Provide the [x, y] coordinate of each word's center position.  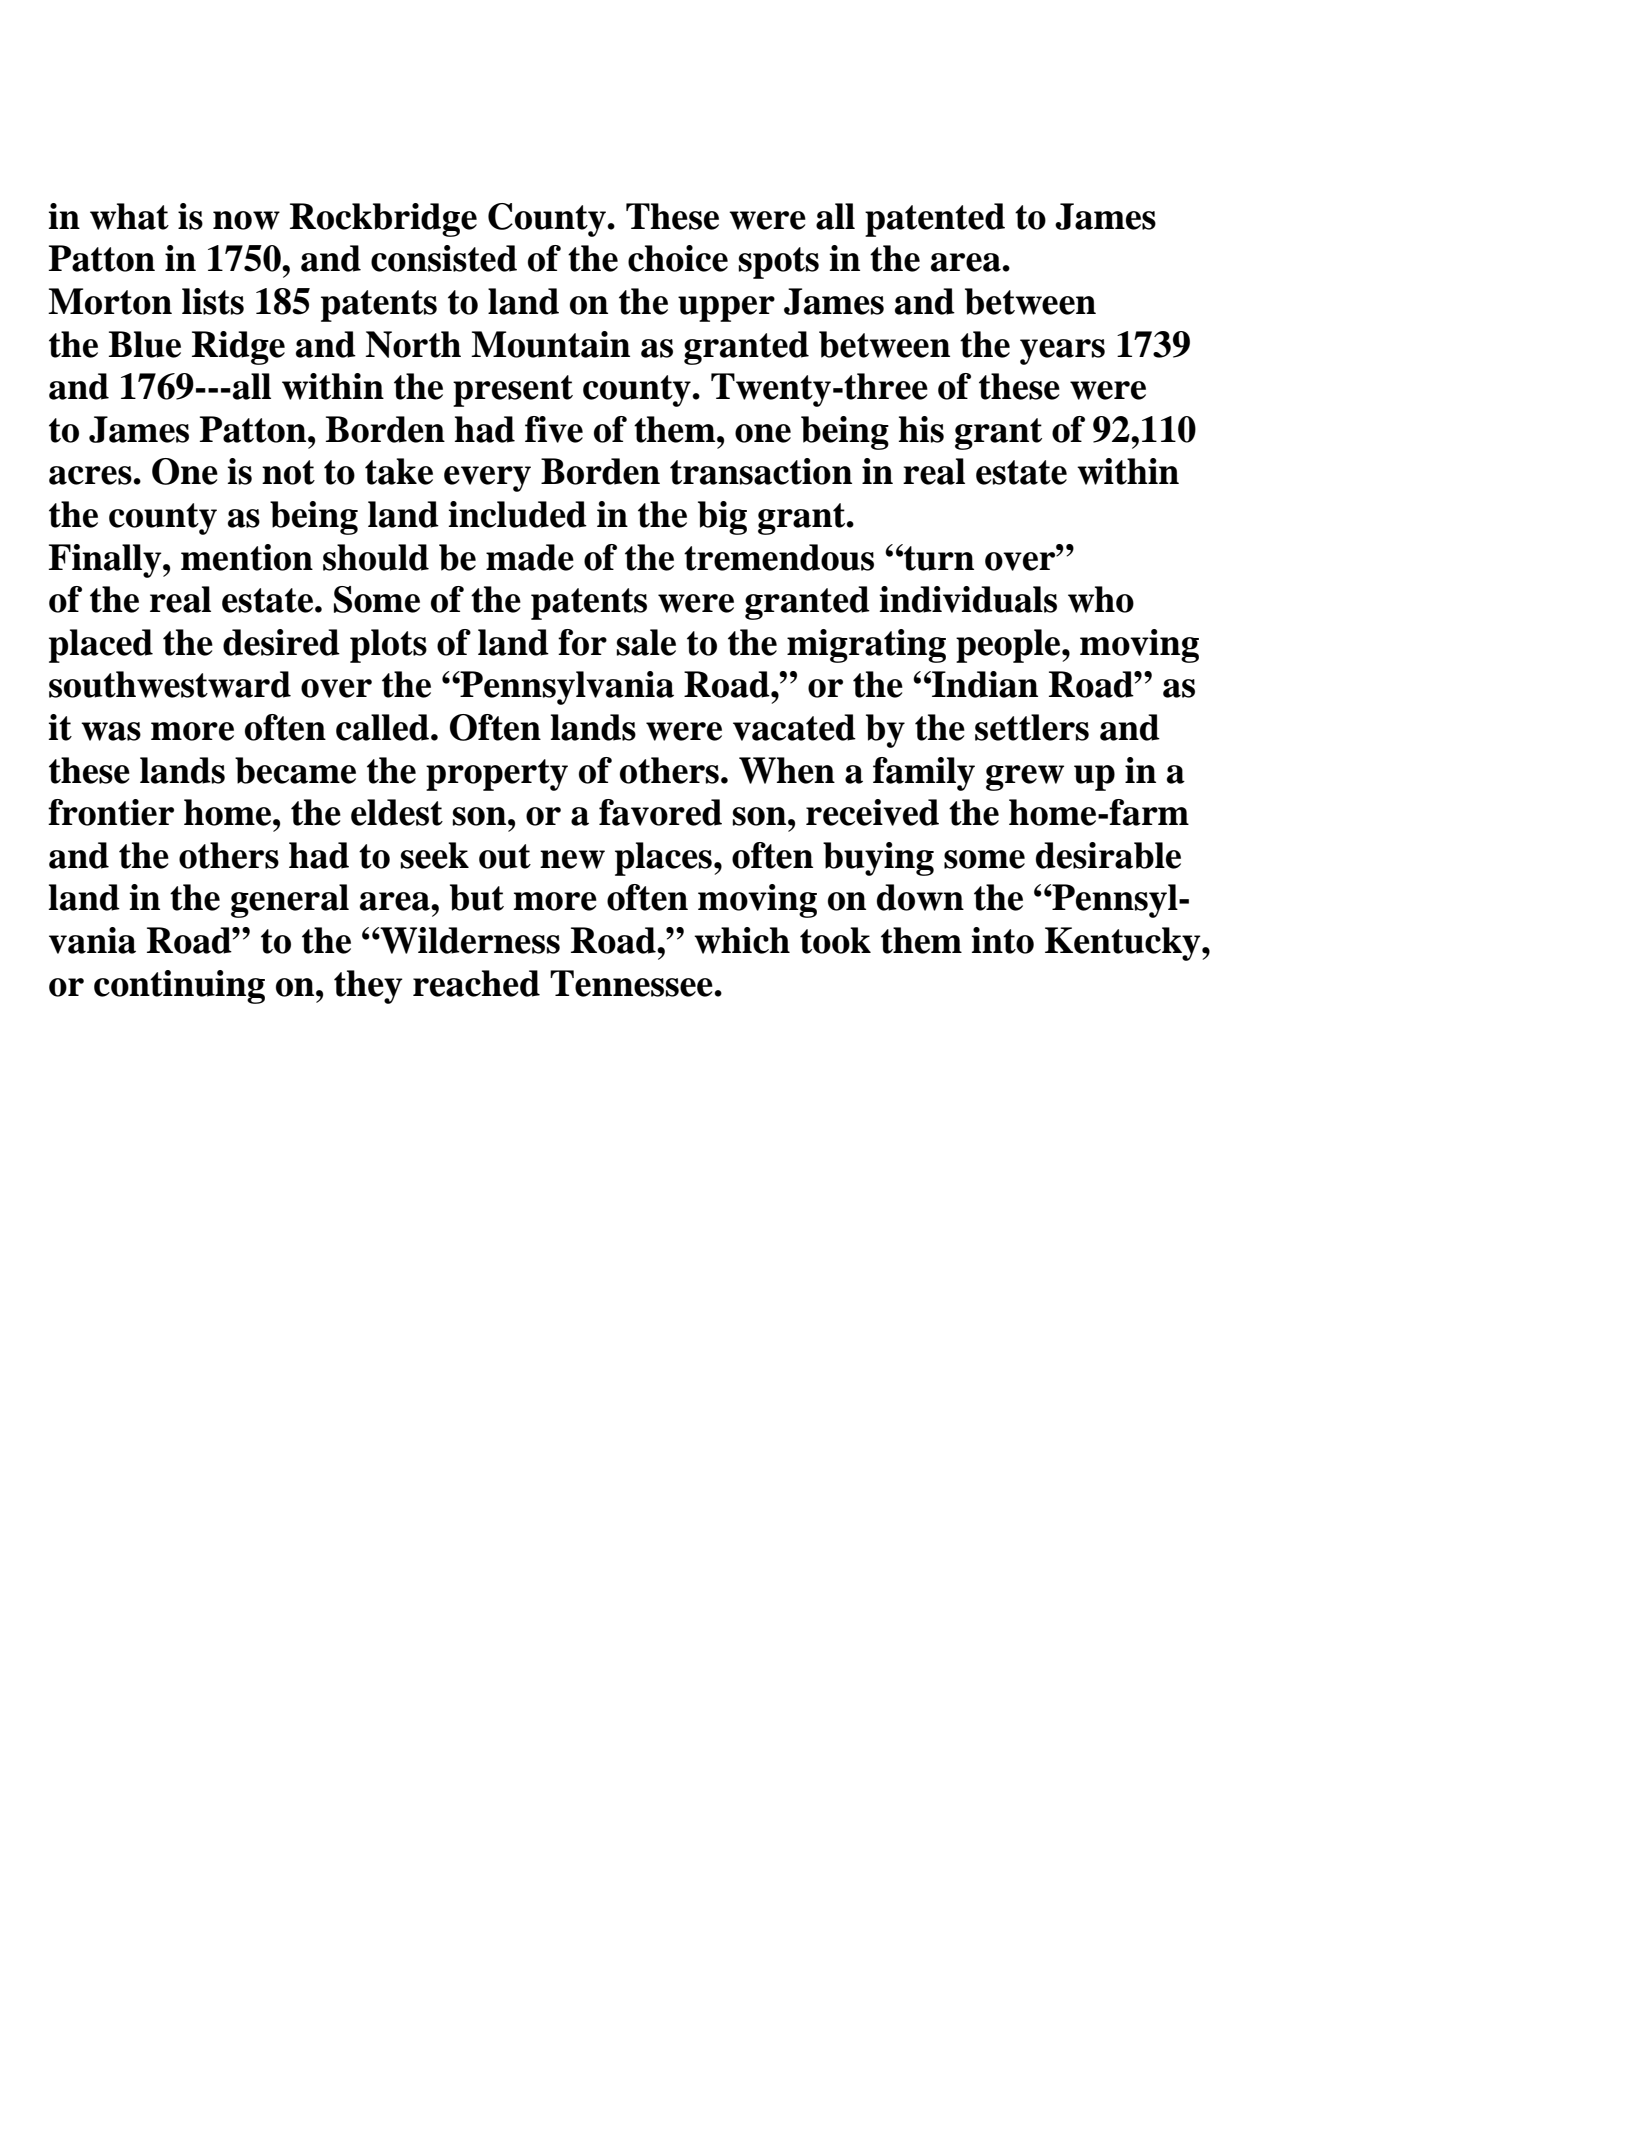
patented [935, 220]
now [246, 220]
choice [678, 258]
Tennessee [632, 983]
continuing [179, 987]
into [1003, 940]
